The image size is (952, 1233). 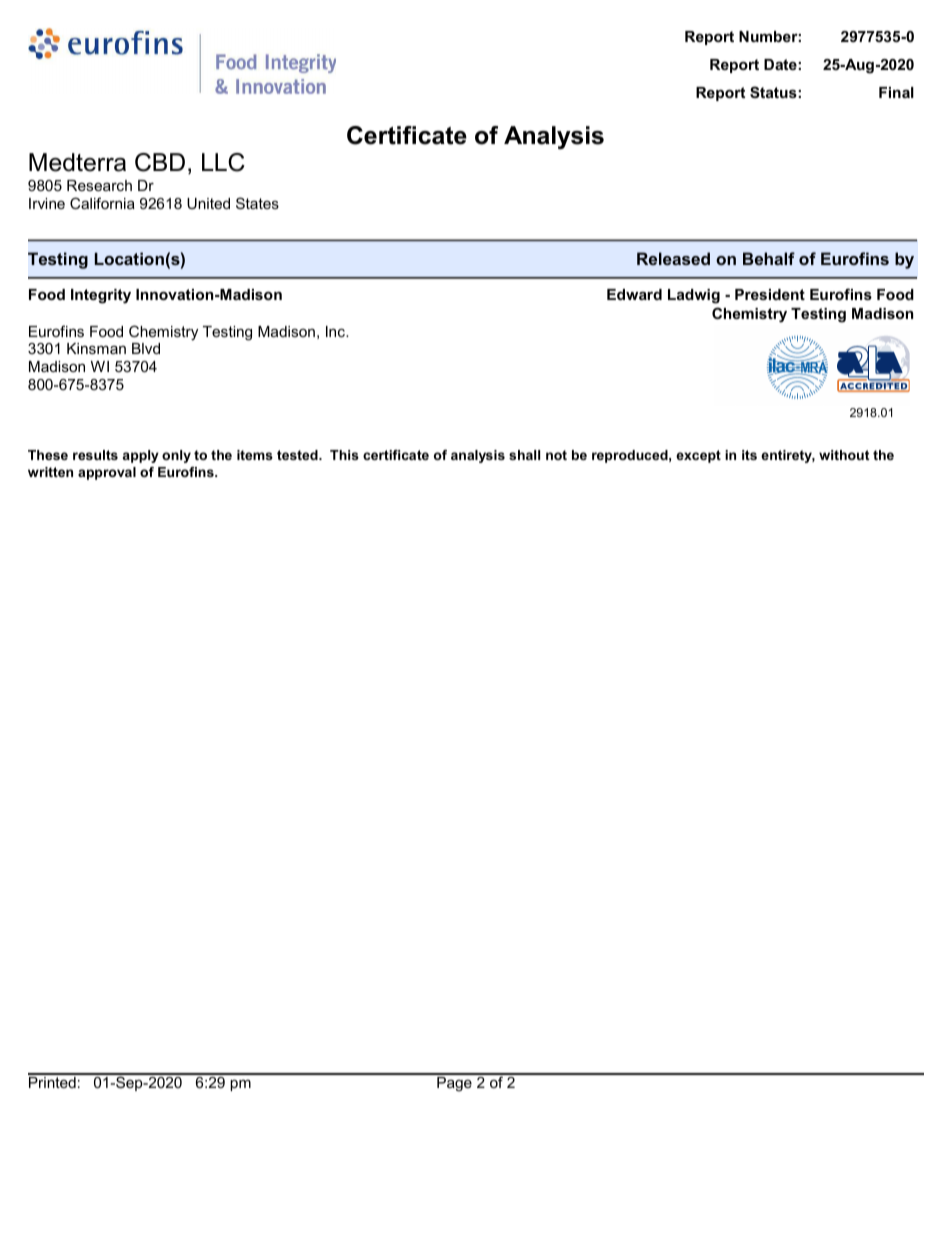 I want to click on Behalf, so click(x=769, y=258).
